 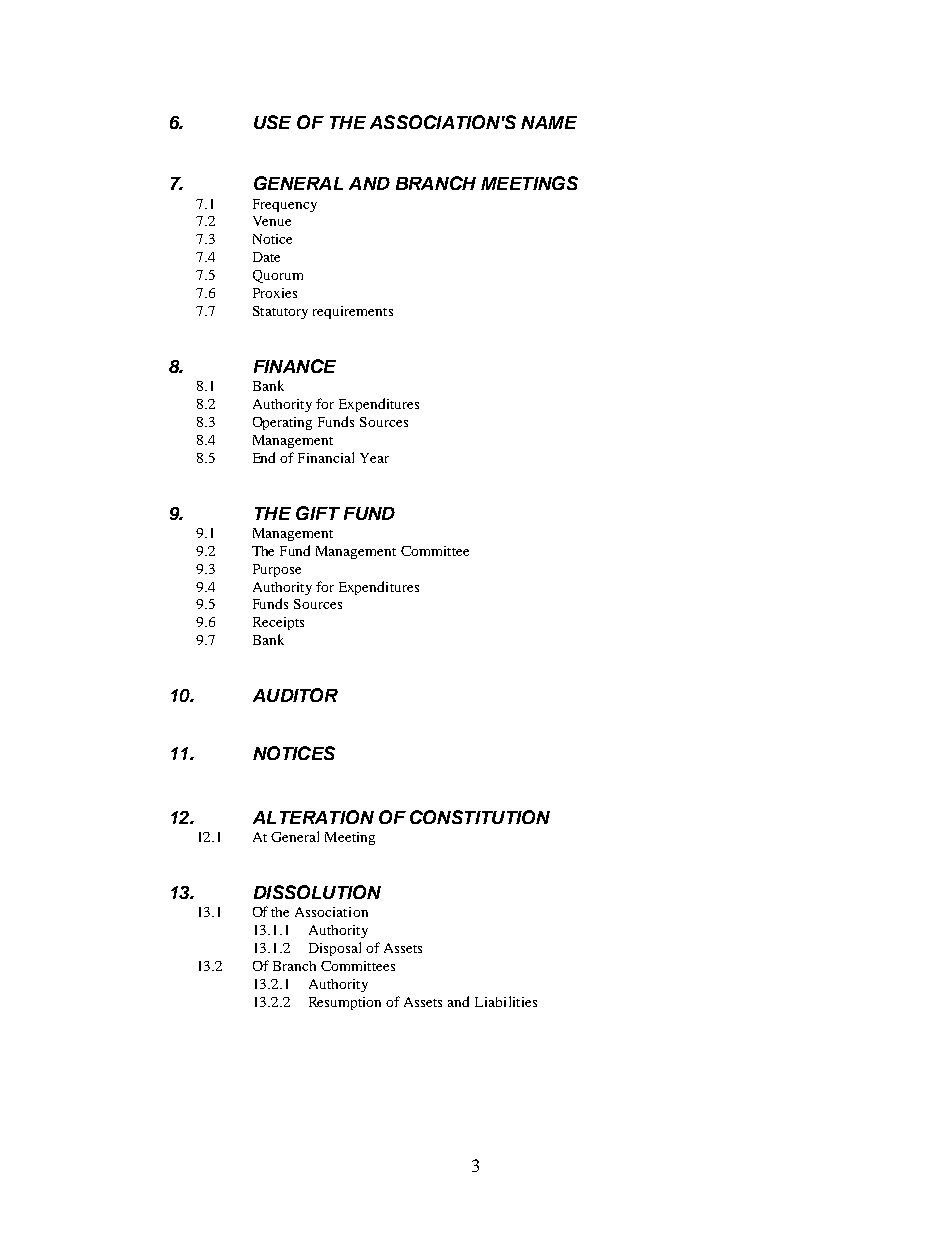 I want to click on Liabilities, so click(x=506, y=1001).
